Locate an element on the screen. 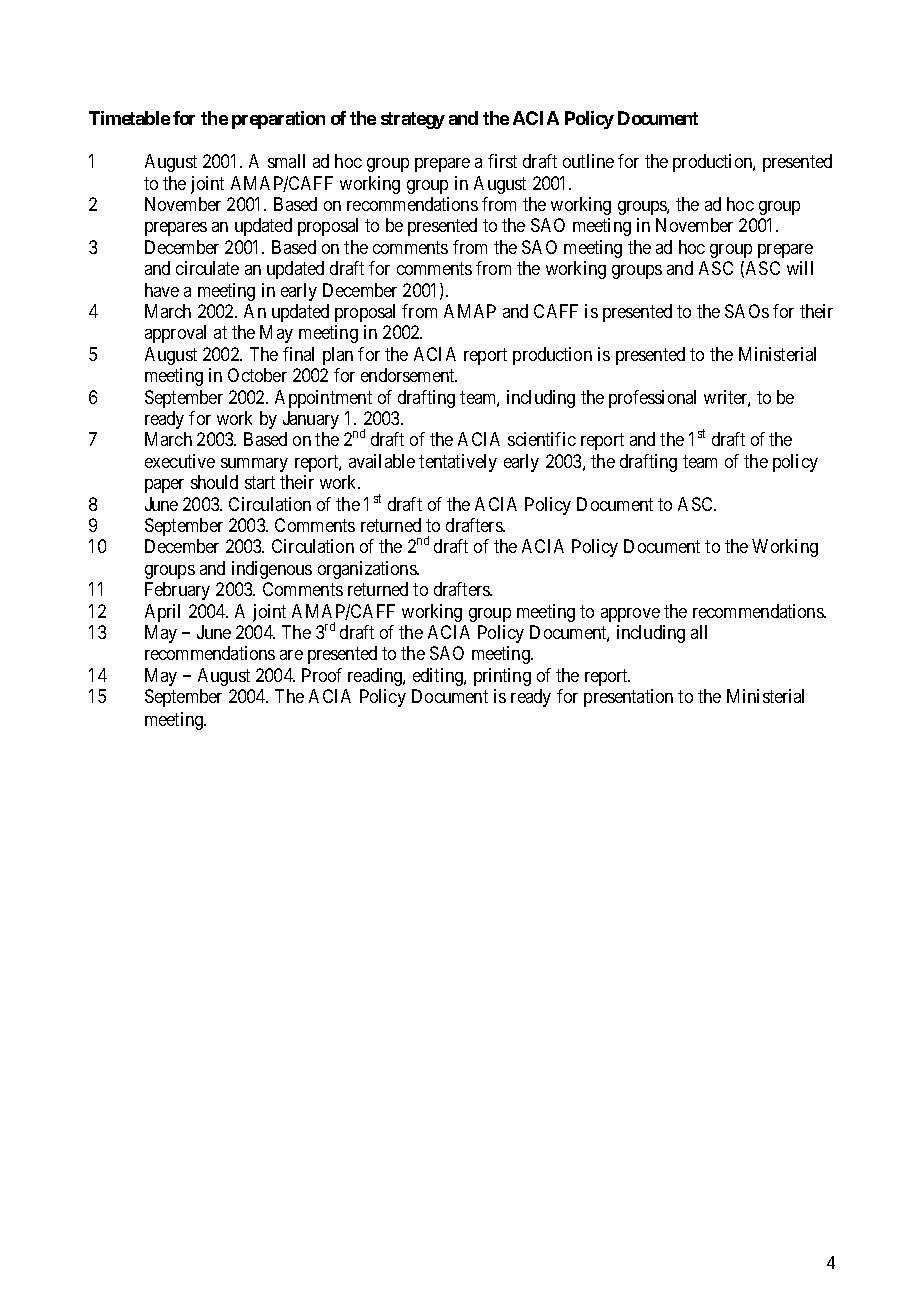 This screenshot has width=924, height=1307. printing is located at coordinates (502, 679).
